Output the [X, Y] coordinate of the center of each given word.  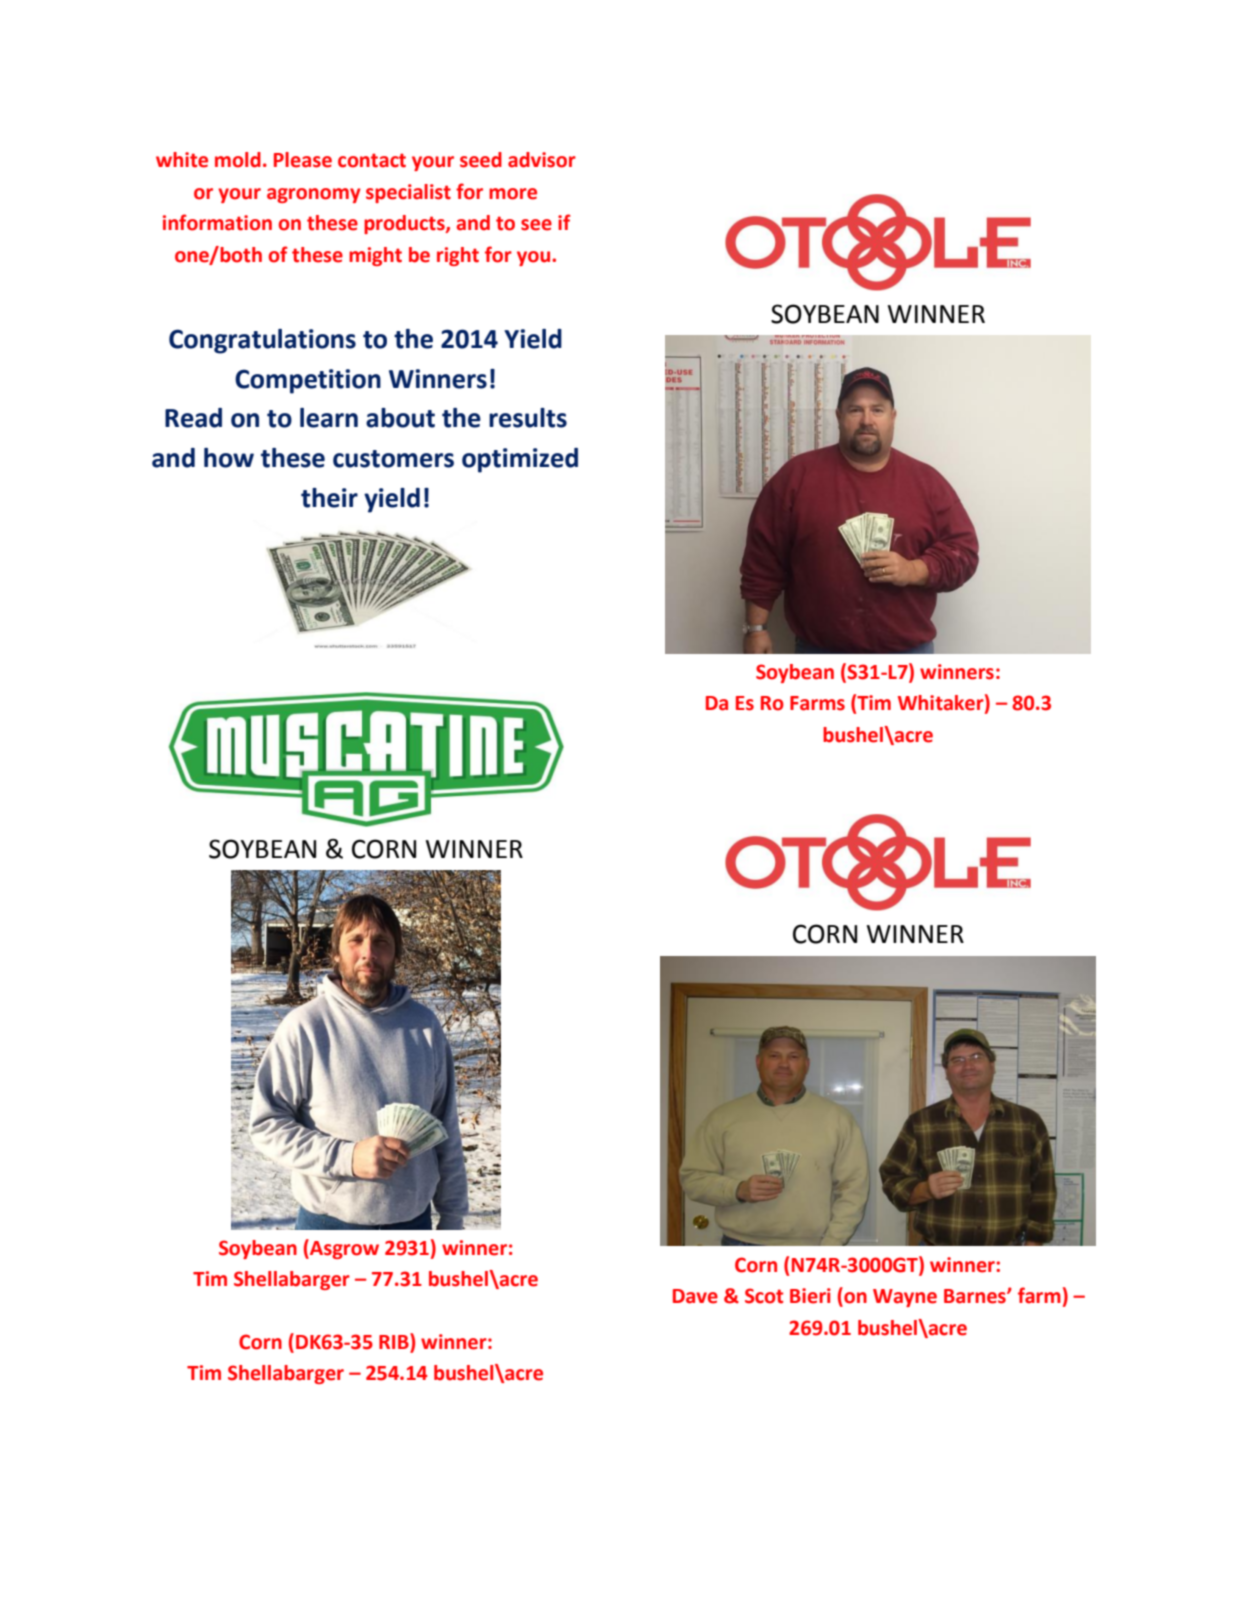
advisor [542, 160]
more [513, 194]
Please [303, 160]
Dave [695, 1296]
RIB [395, 1341]
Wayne [905, 1298]
